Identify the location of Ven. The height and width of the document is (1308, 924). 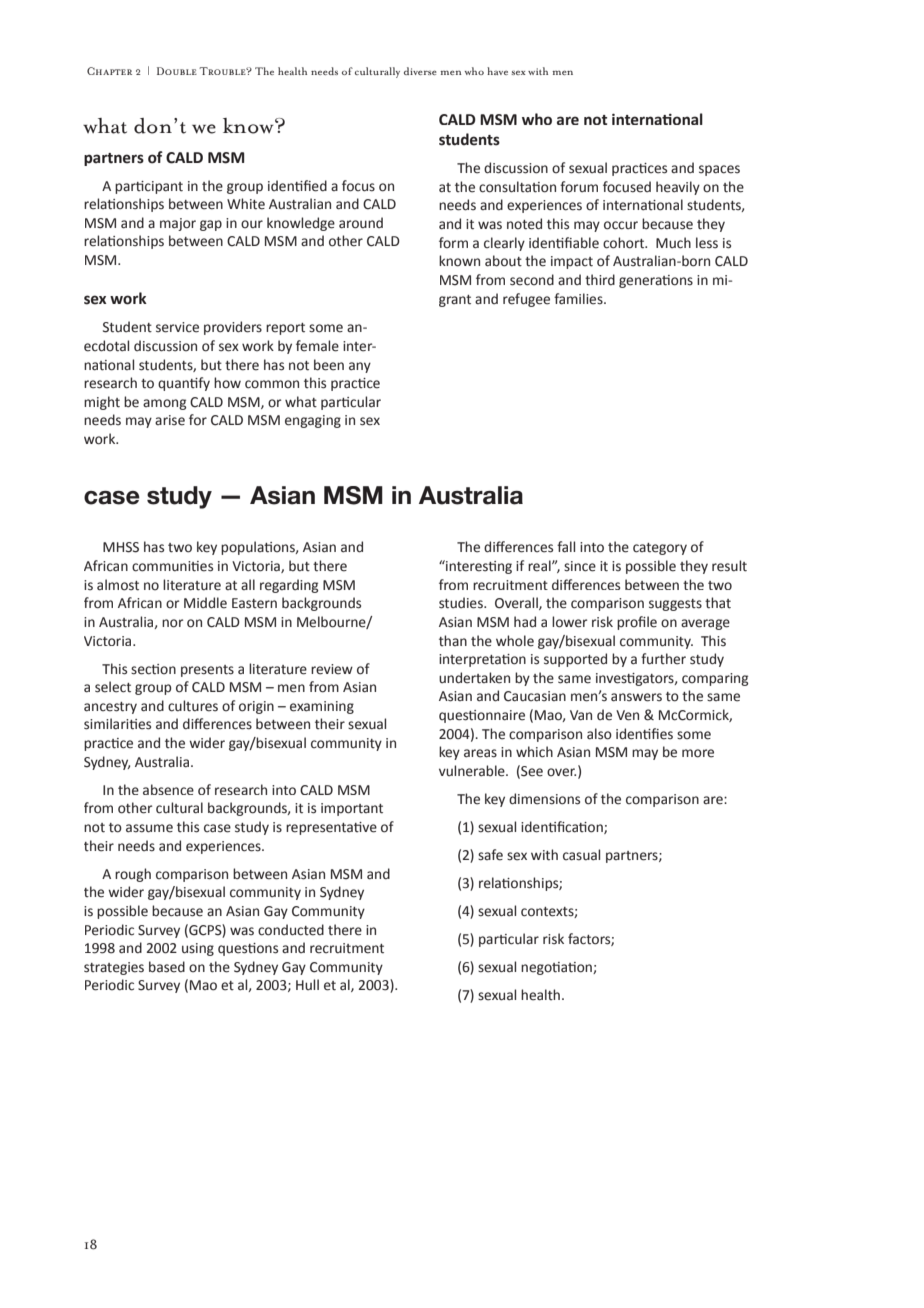
(627, 715).
